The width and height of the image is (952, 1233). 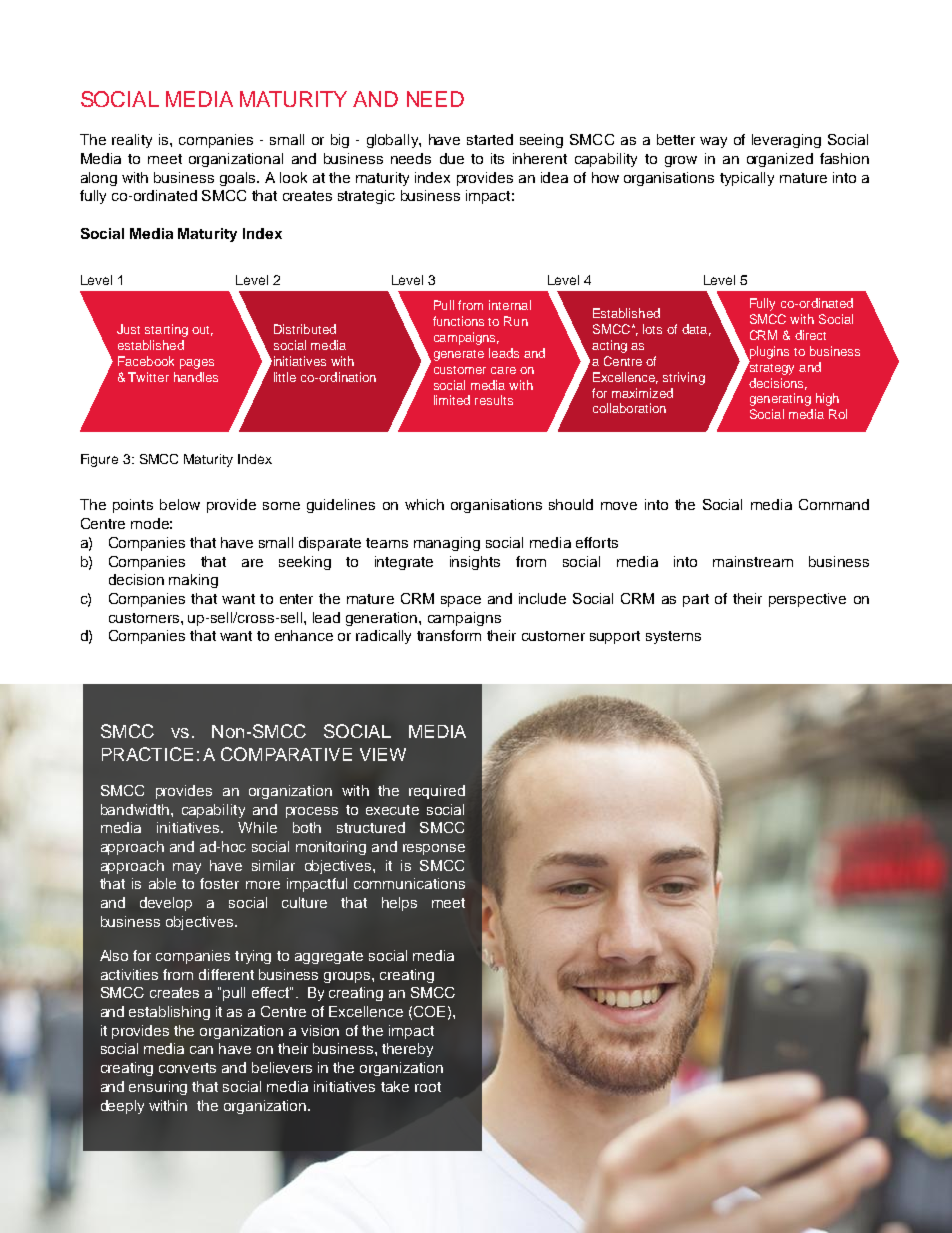 I want to click on required, so click(x=437, y=792).
